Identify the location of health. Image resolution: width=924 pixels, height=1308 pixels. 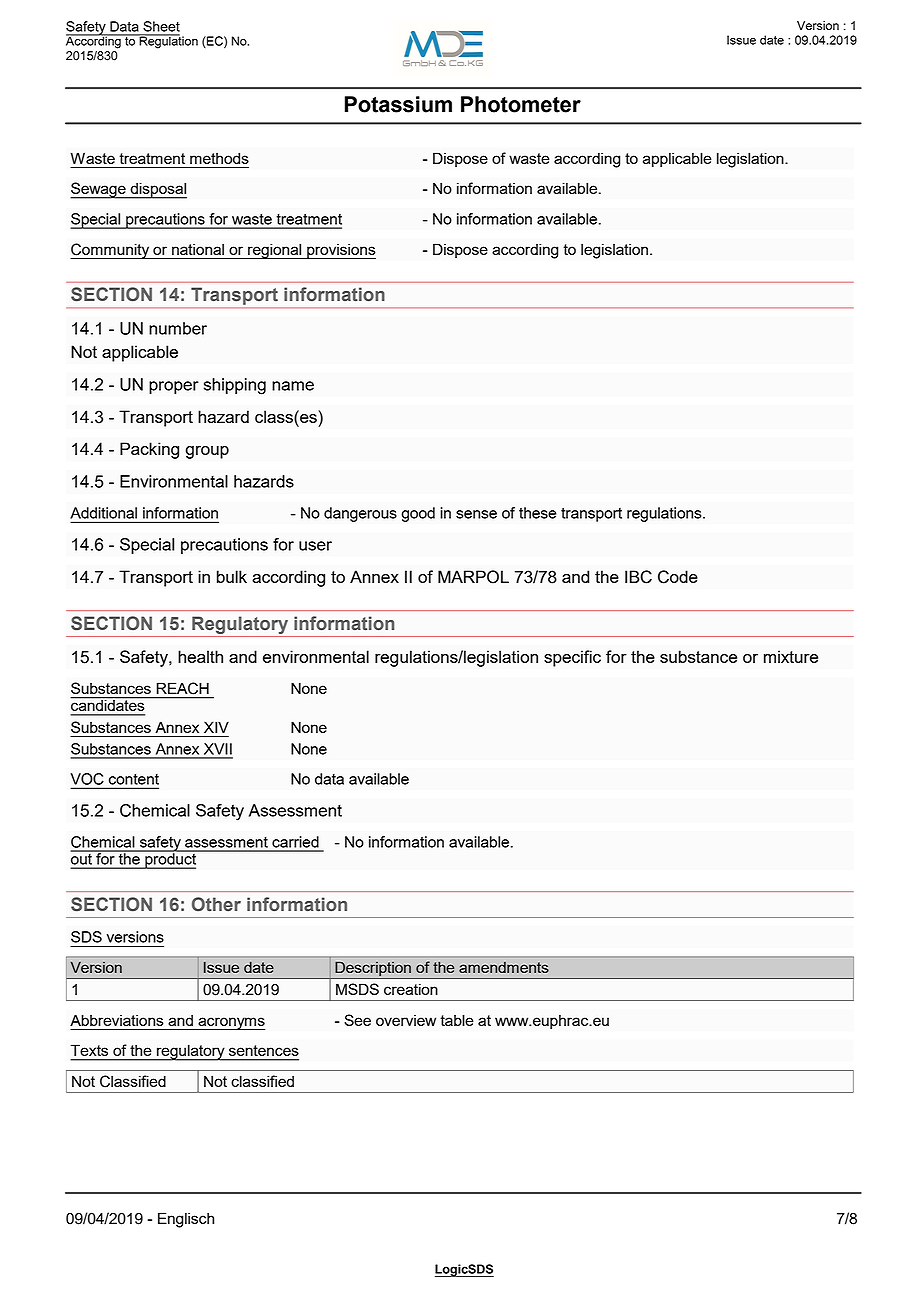
(200, 656).
